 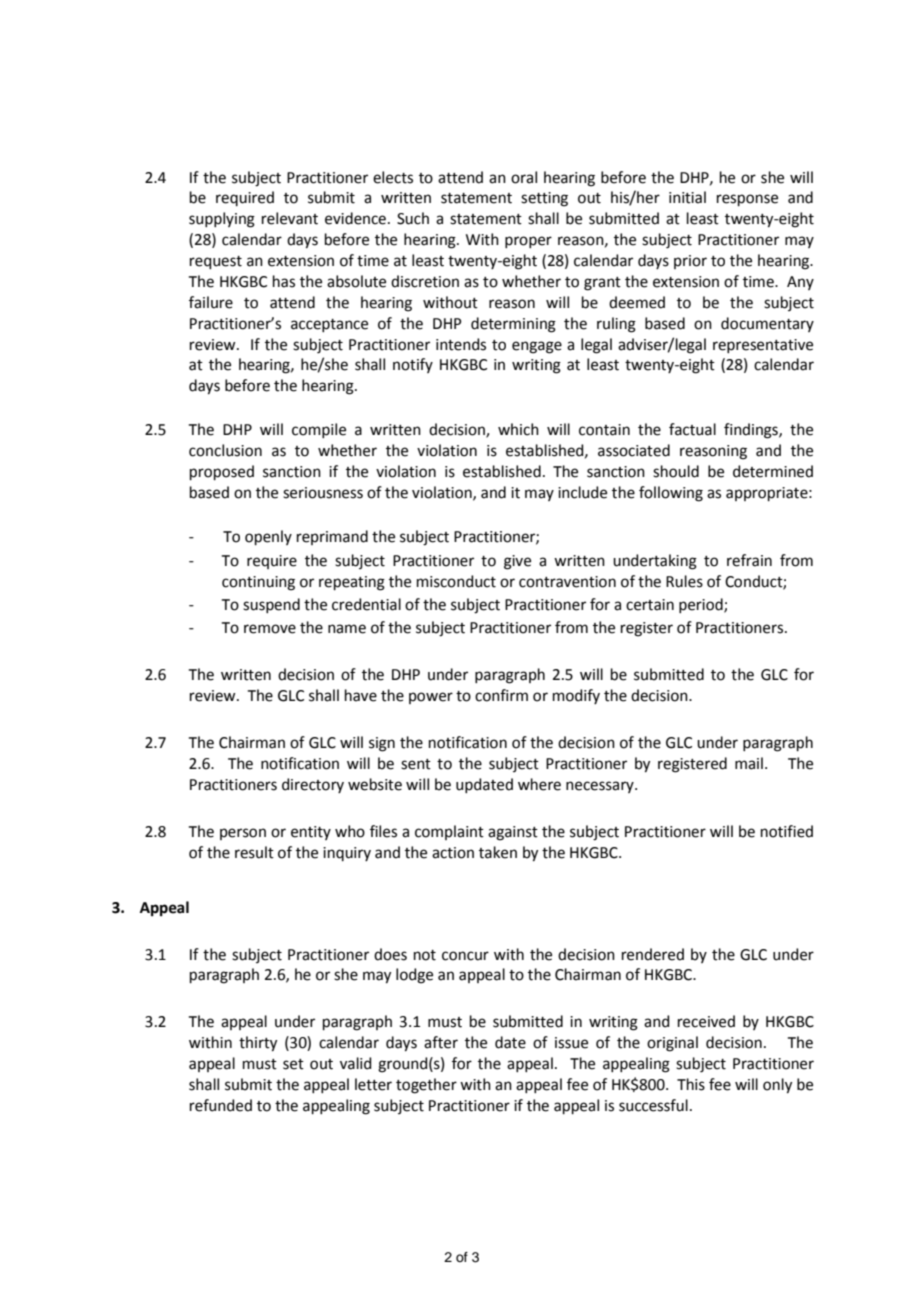 I want to click on thirty, so click(x=258, y=1044).
